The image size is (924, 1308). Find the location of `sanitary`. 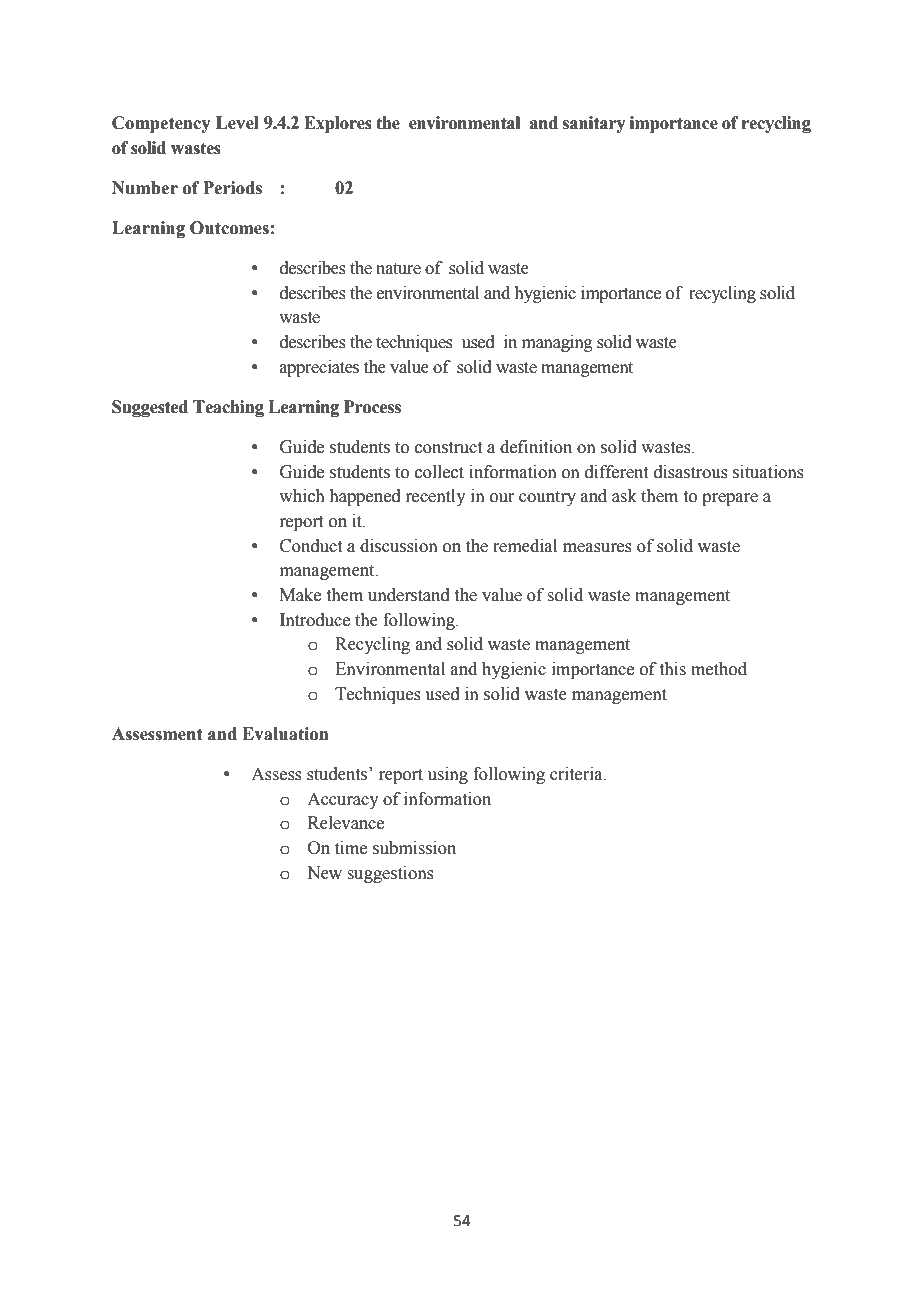

sanitary is located at coordinates (594, 124).
